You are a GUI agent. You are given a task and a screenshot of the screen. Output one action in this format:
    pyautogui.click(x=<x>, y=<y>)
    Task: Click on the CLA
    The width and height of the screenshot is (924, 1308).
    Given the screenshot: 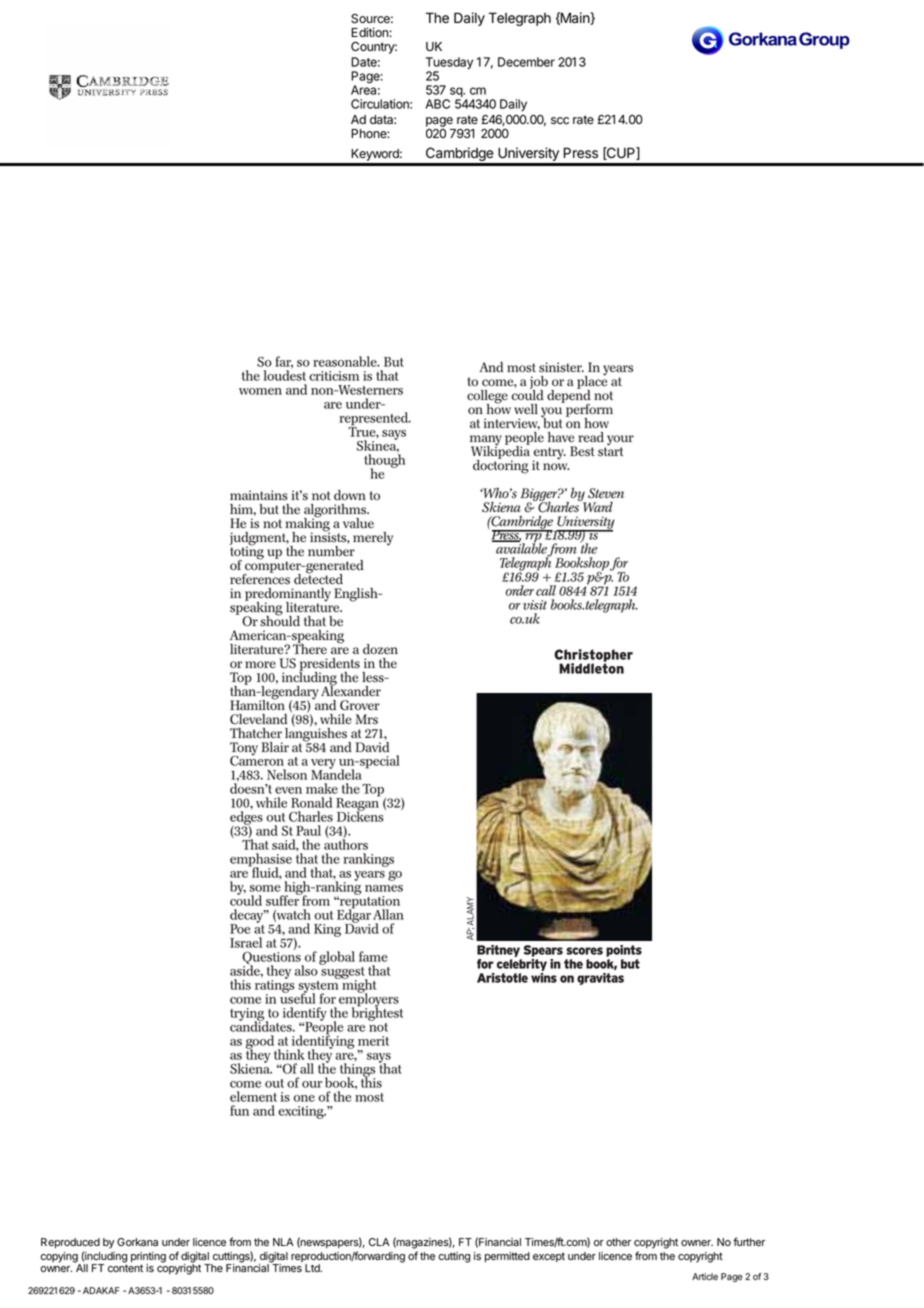 What is the action you would take?
    pyautogui.click(x=379, y=1242)
